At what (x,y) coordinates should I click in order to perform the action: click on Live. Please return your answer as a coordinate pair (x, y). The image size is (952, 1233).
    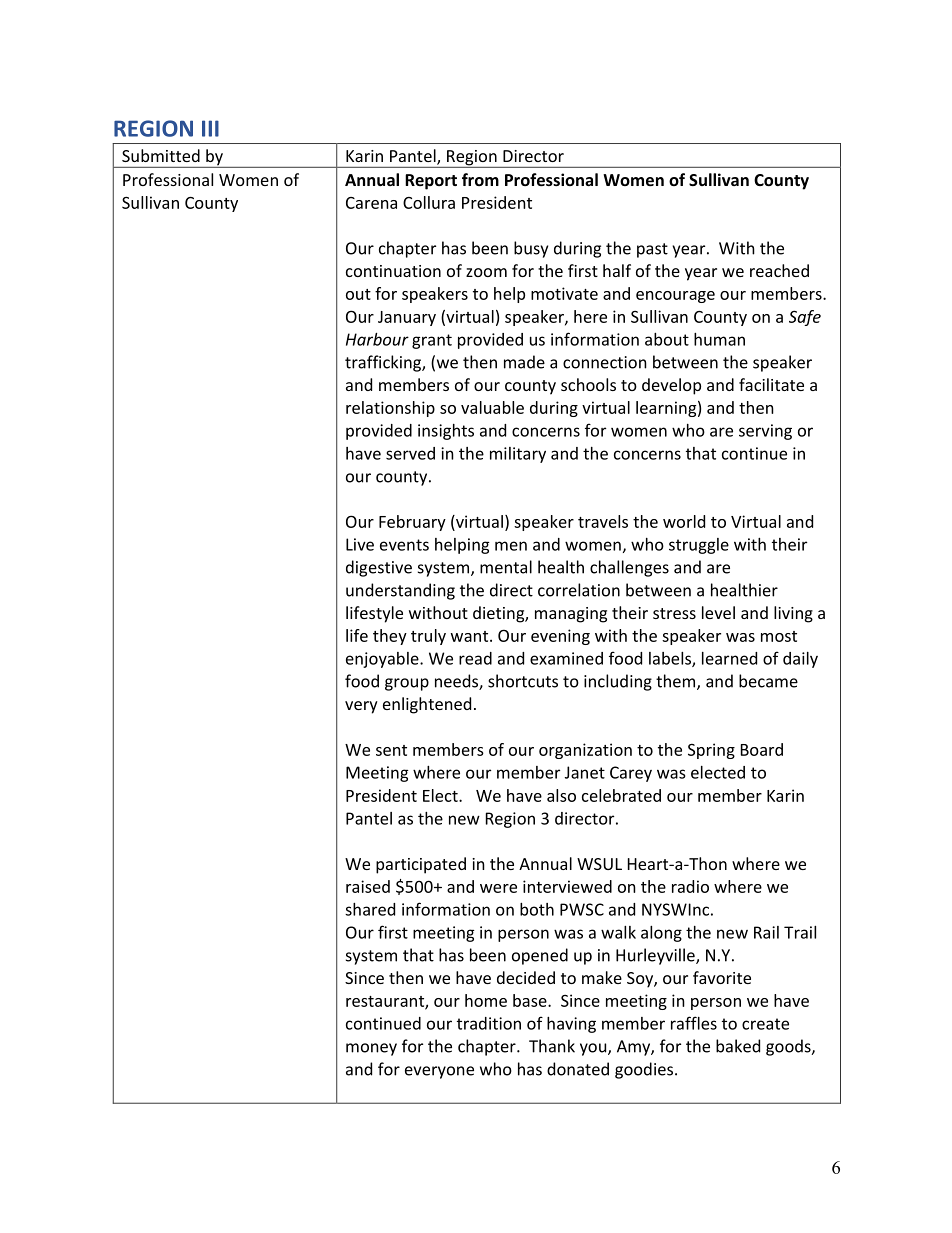
    Looking at the image, I should click on (360, 544).
